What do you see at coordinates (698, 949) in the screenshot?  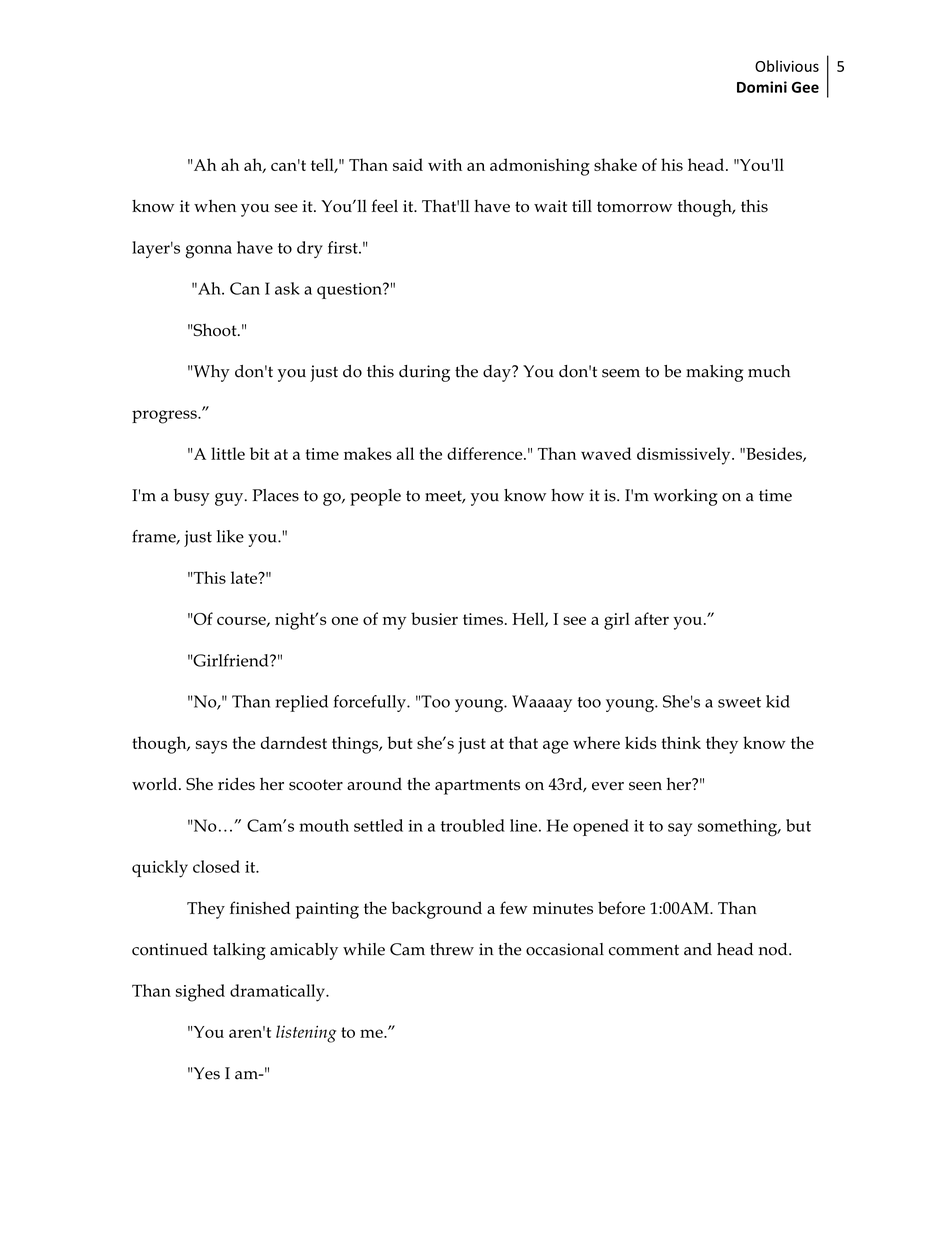 I see `and` at bounding box center [698, 949].
